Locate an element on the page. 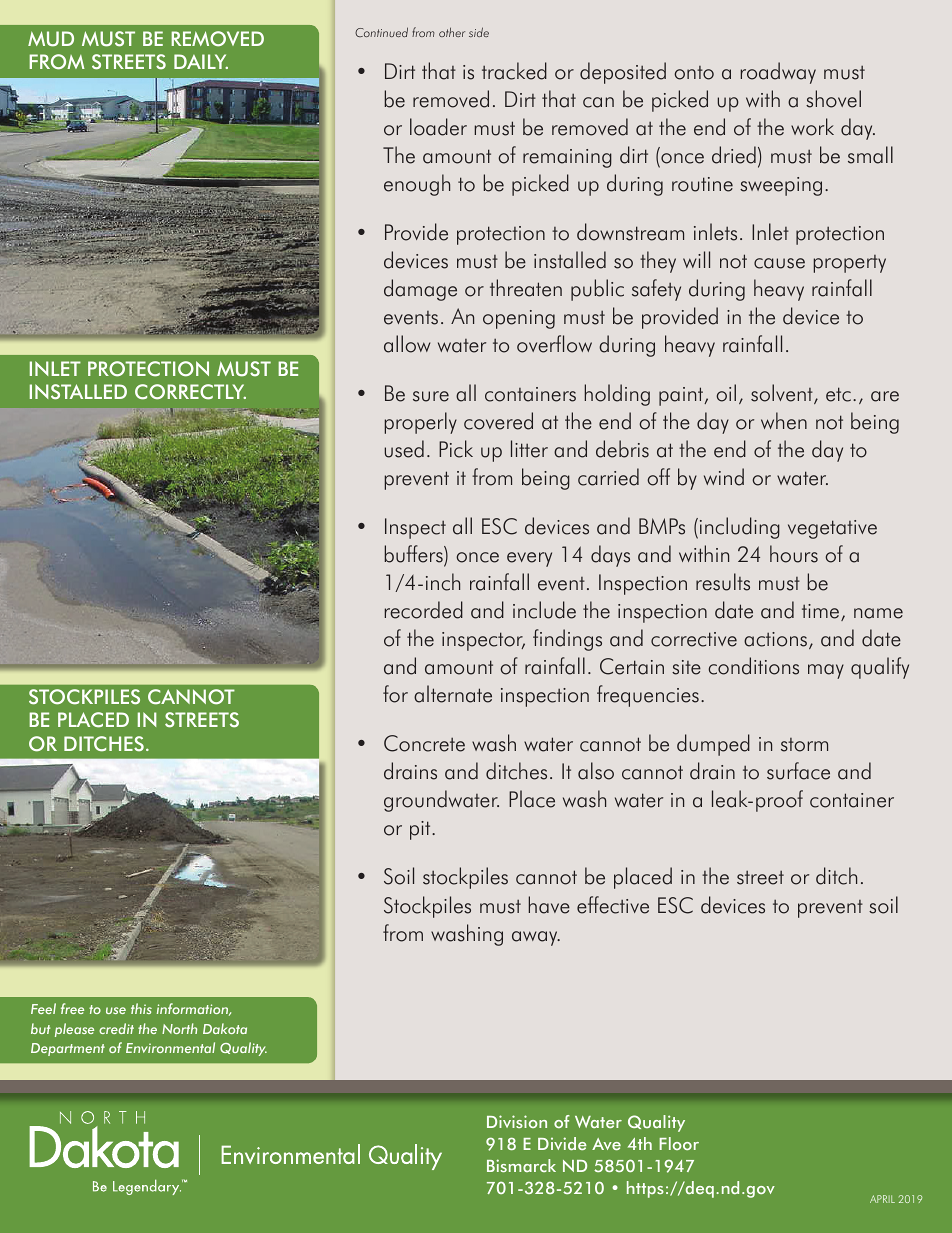  other is located at coordinates (452, 32).
